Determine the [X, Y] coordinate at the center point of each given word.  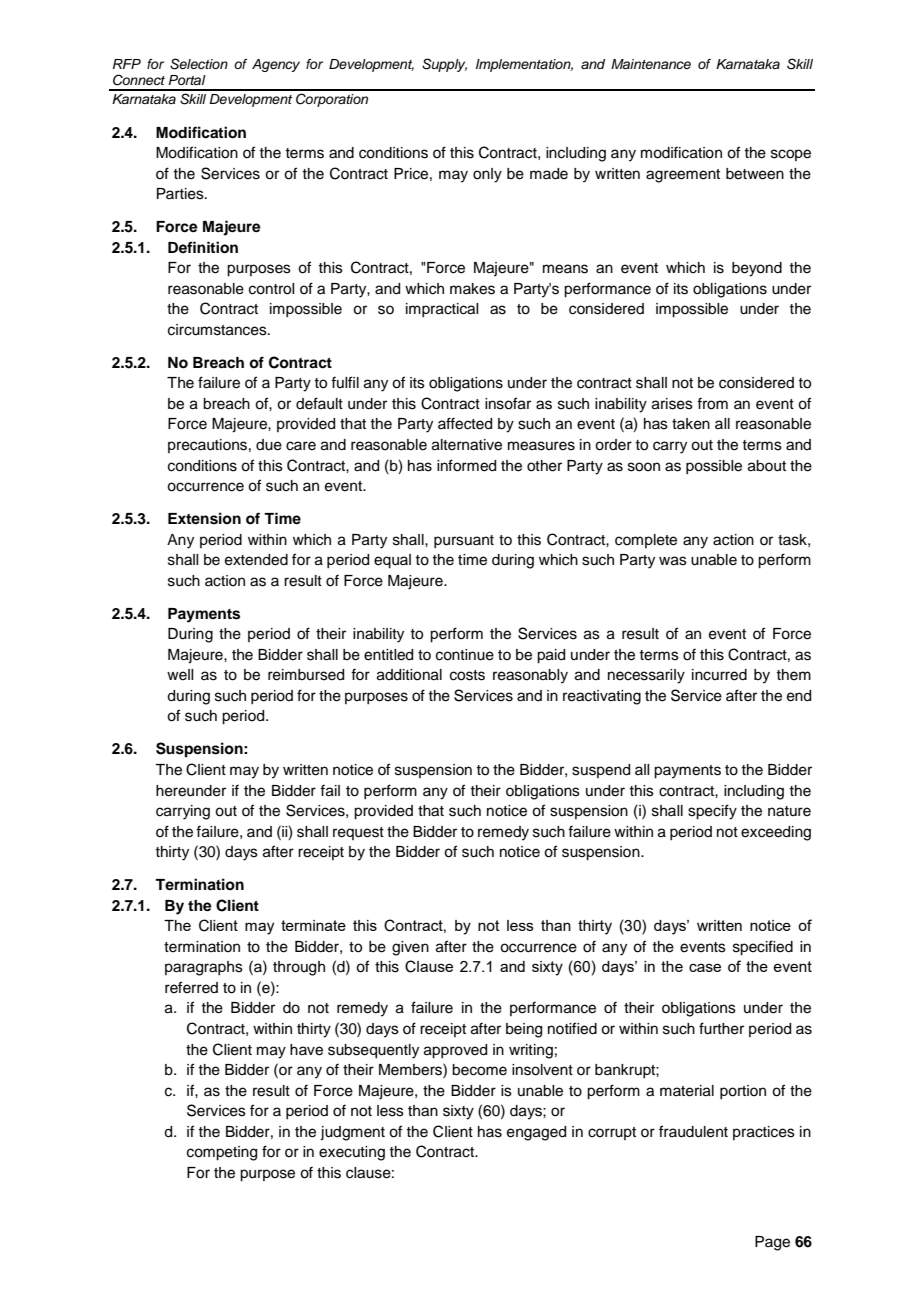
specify [712, 812]
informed [466, 465]
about [767, 466]
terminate [313, 925]
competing [222, 1153]
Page [772, 1243]
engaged [536, 1133]
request [358, 833]
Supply [444, 65]
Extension [204, 518]
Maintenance [651, 64]
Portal [187, 80]
